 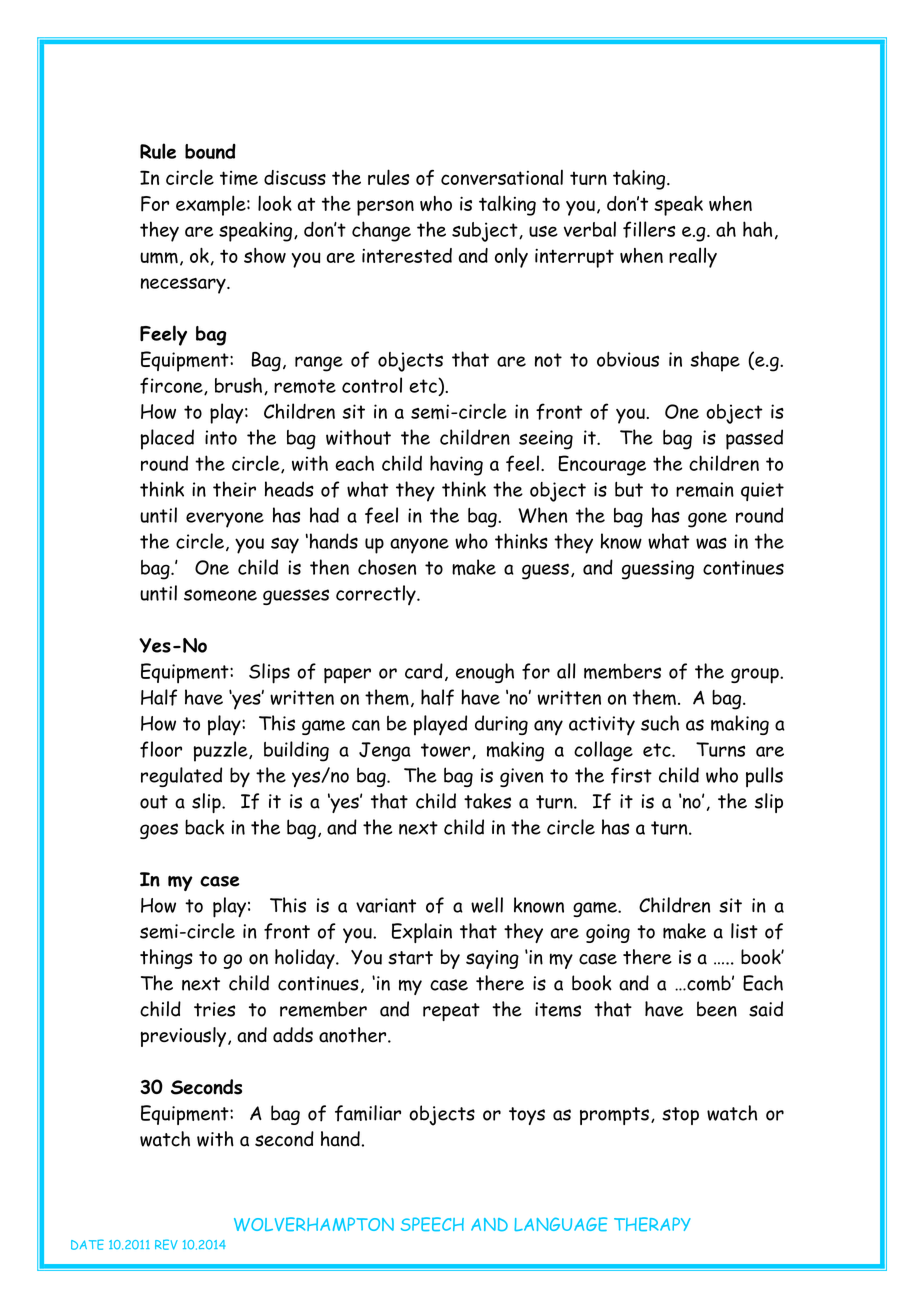 What do you see at coordinates (652, 1224) in the screenshot?
I see `THERAPY` at bounding box center [652, 1224].
